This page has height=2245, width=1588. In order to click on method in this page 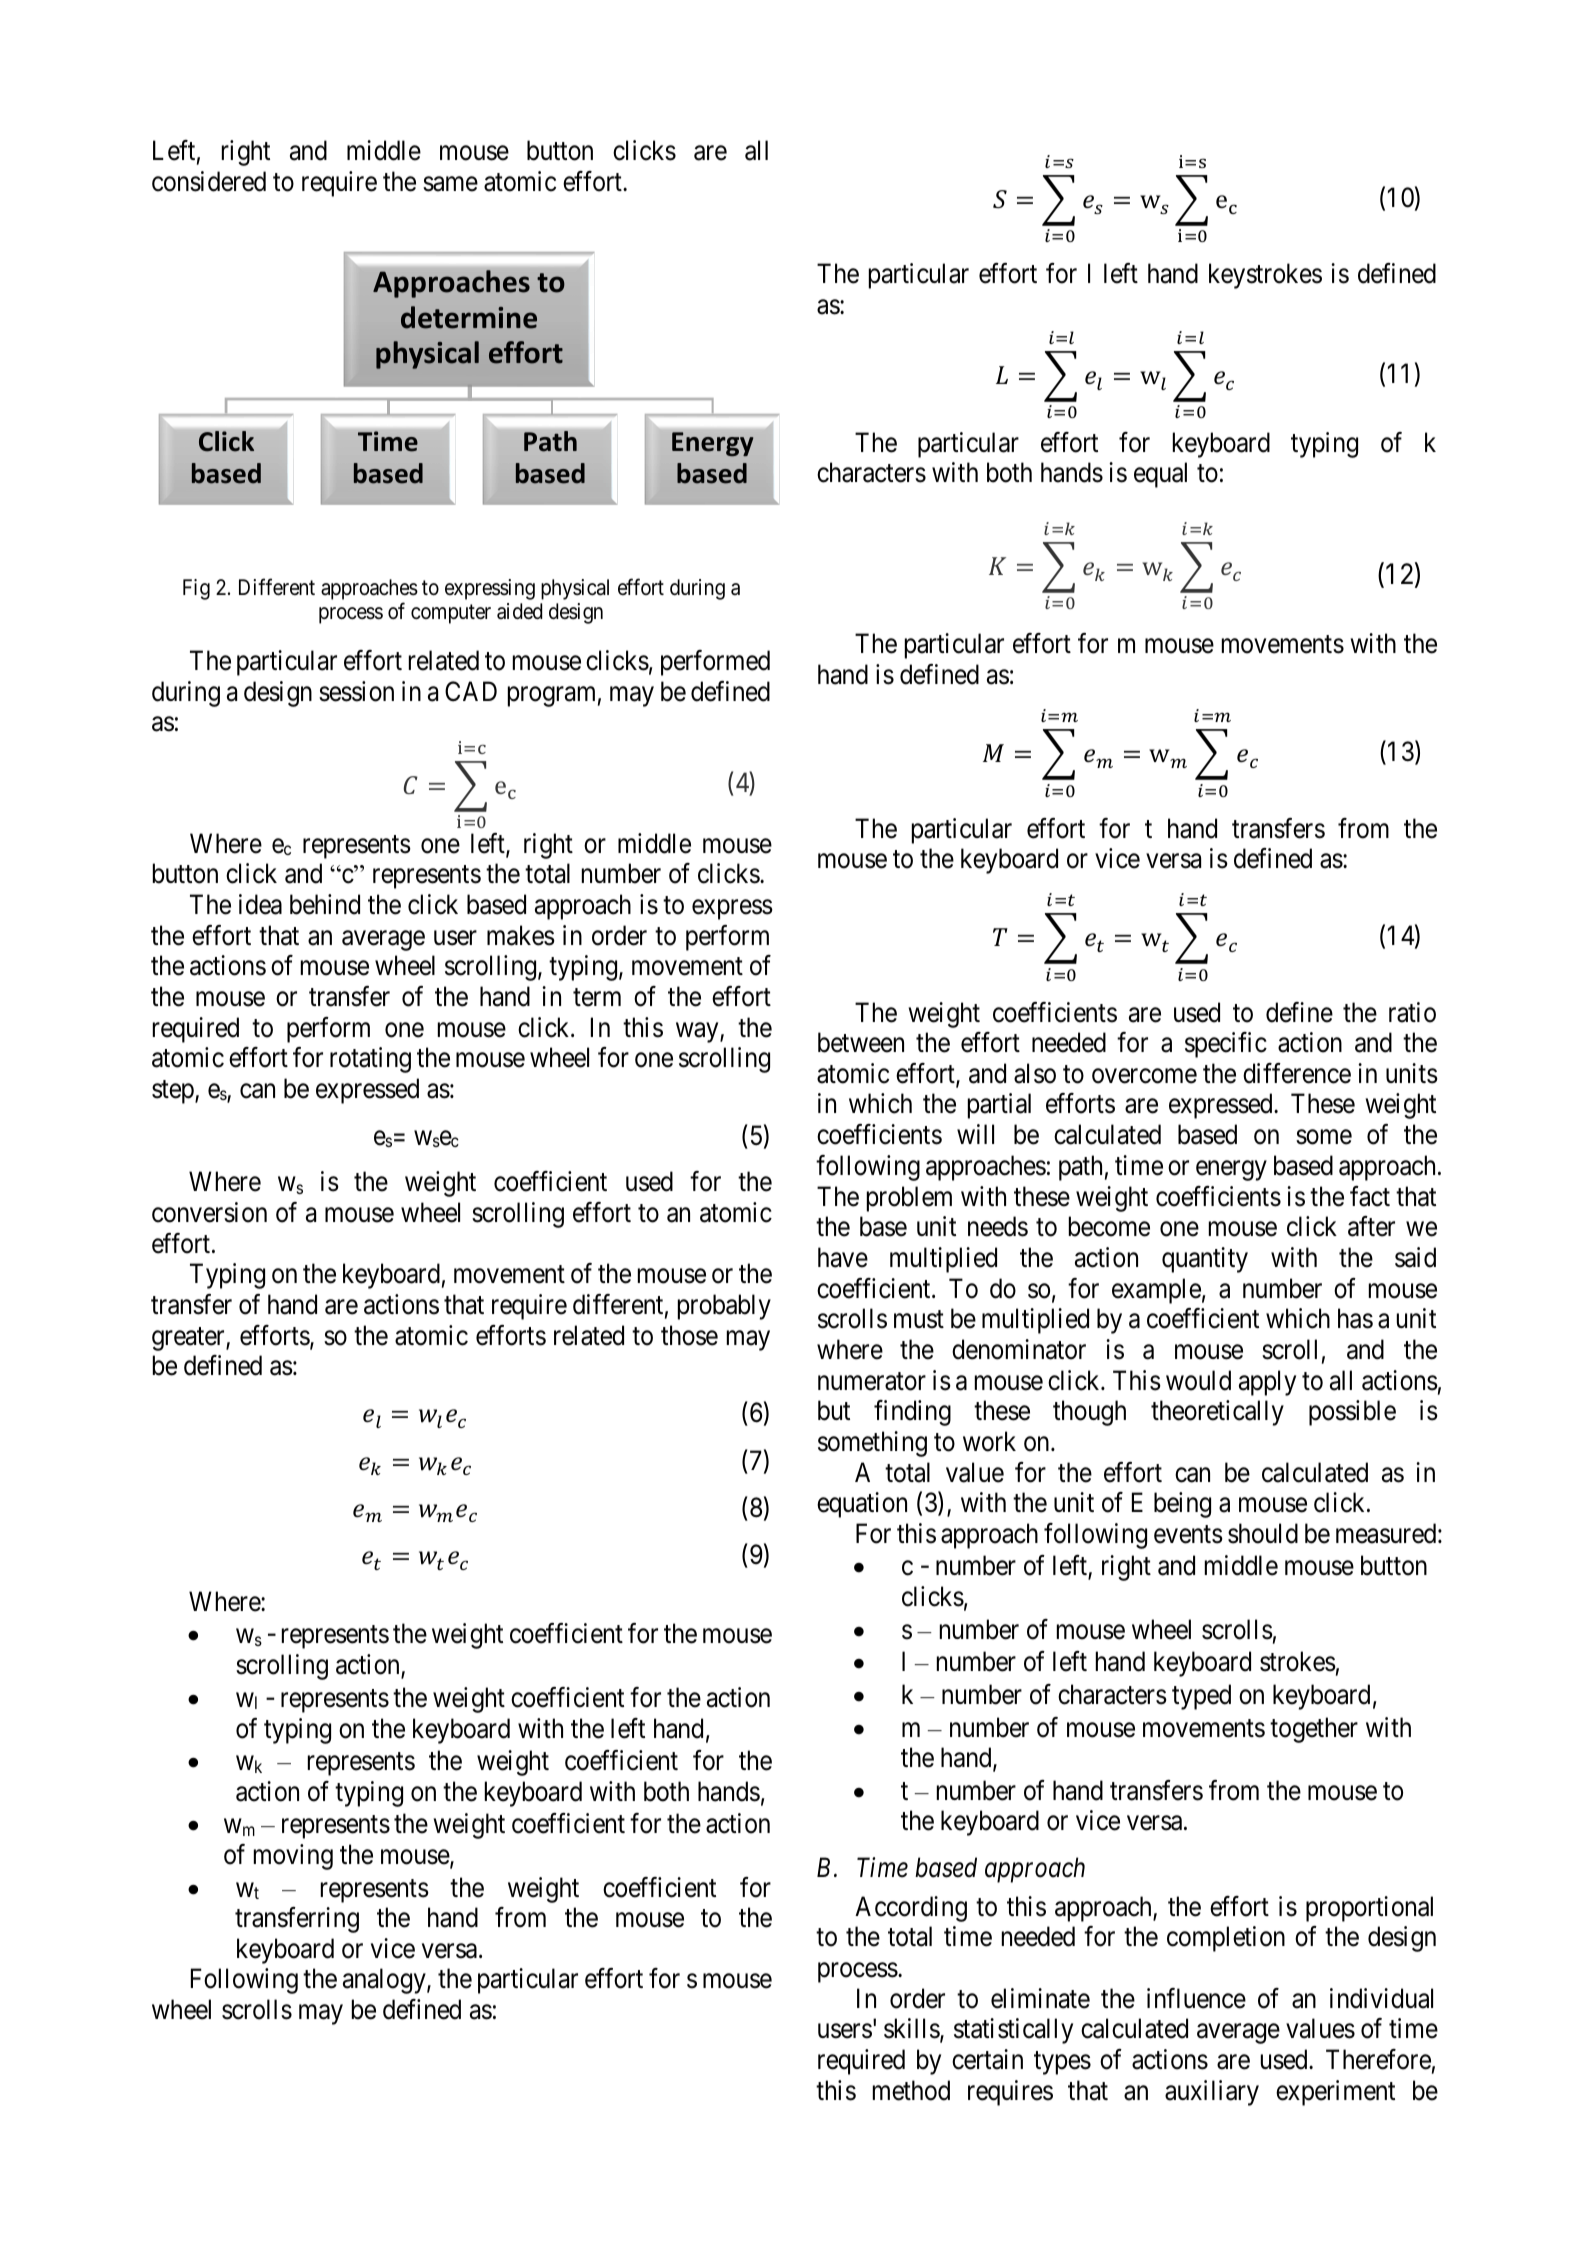, I will do `click(911, 2090)`.
